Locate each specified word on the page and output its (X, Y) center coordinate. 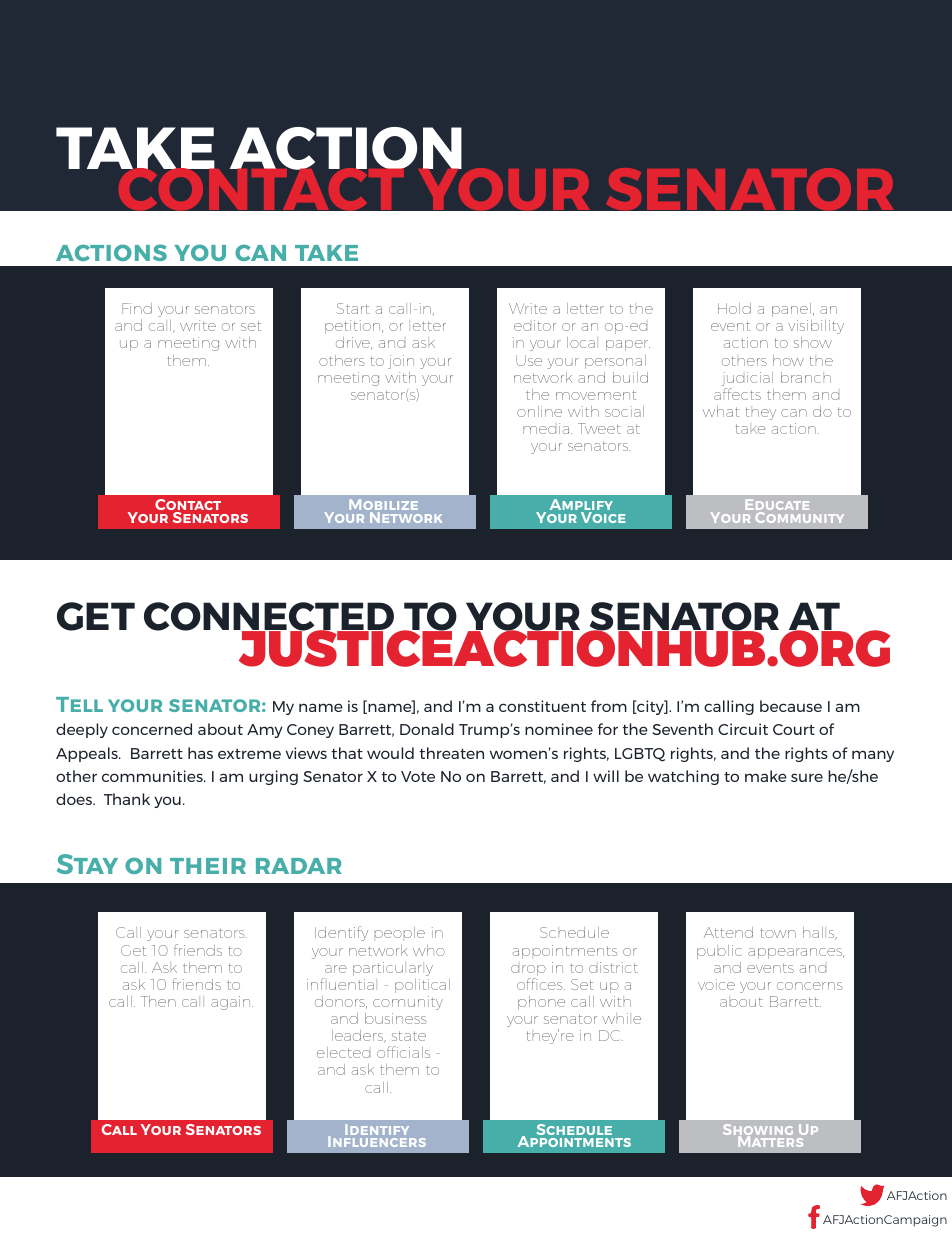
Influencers (377, 1140)
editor (535, 325)
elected (343, 1052)
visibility (816, 327)
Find (137, 308)
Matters (772, 1140)
